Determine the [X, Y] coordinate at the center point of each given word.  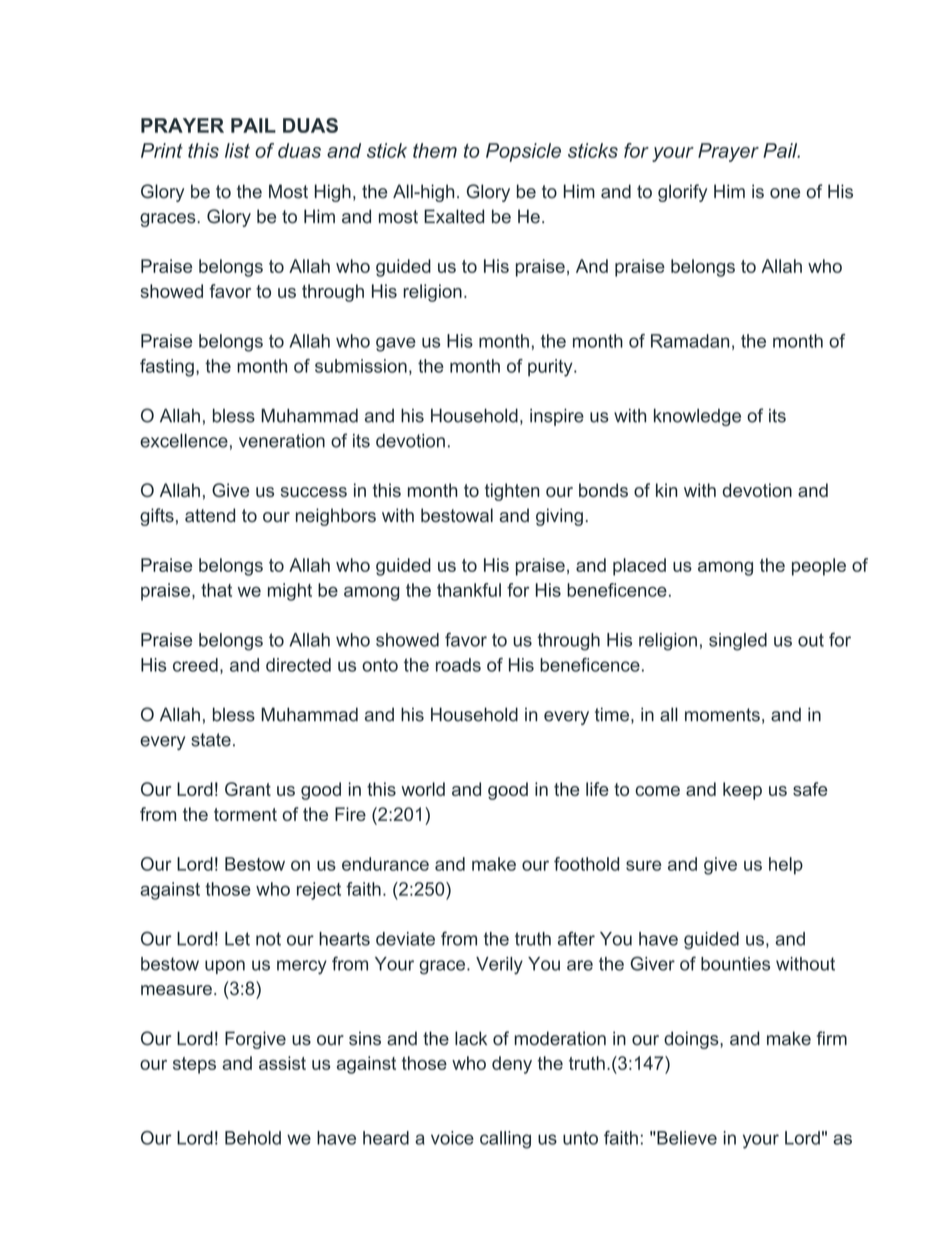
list [237, 150]
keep [742, 791]
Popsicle [523, 152]
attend [210, 515]
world [423, 789]
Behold [253, 1138]
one [785, 193]
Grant [248, 789]
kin [666, 490]
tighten [512, 492]
